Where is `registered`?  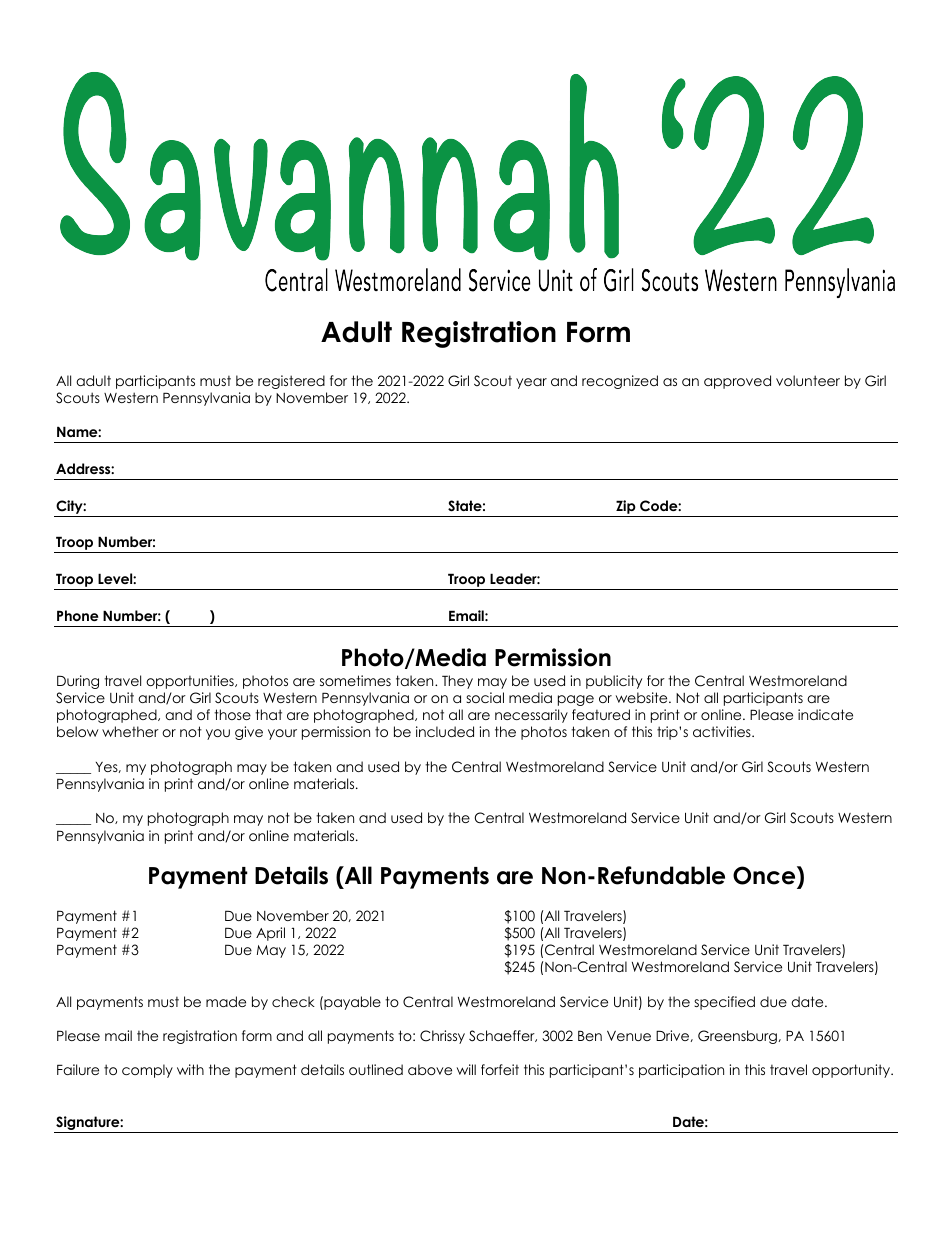
registered is located at coordinates (291, 382).
